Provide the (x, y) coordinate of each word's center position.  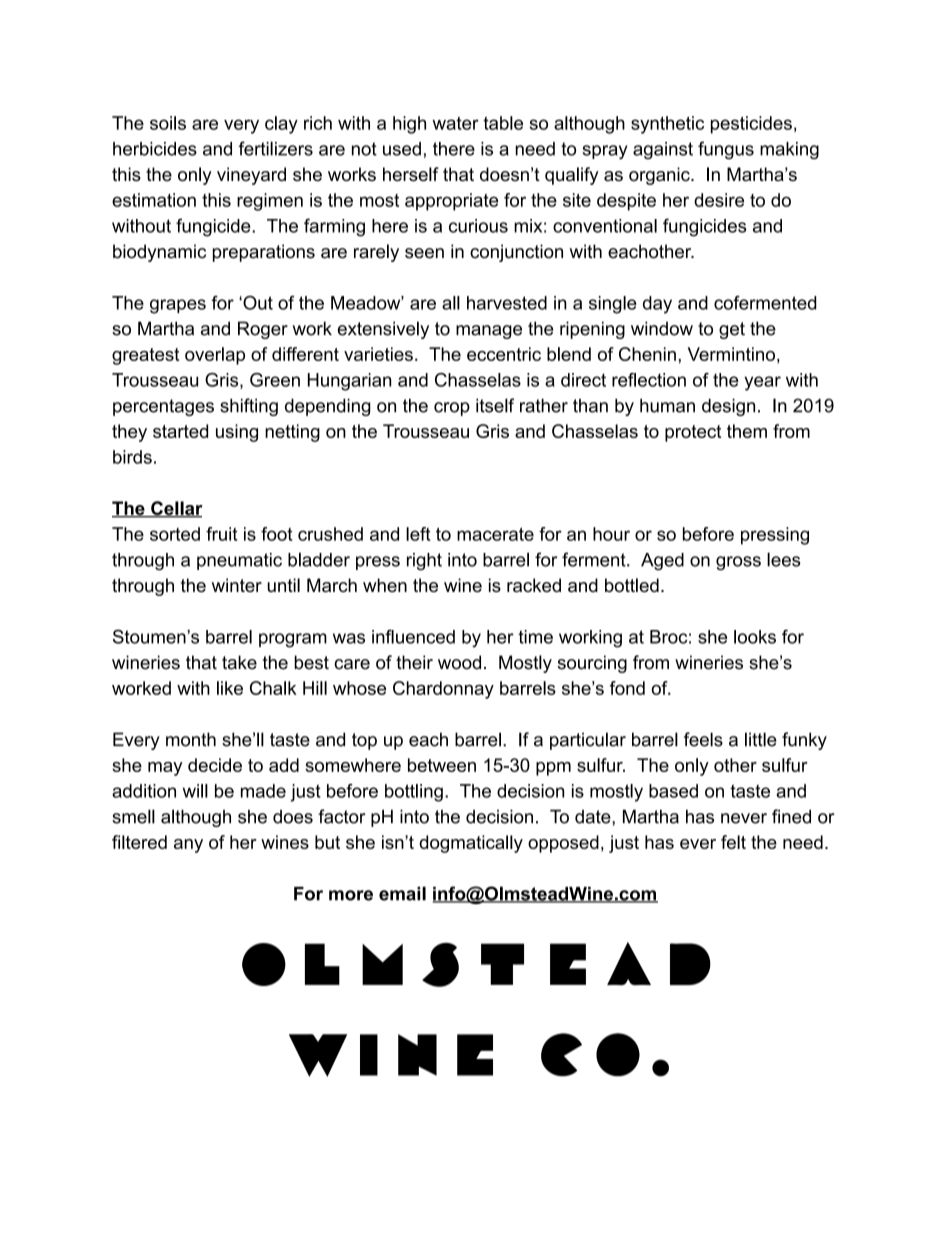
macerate (495, 534)
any (188, 846)
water (455, 123)
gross (738, 563)
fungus (726, 150)
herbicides (155, 149)
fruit (222, 534)
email (402, 893)
